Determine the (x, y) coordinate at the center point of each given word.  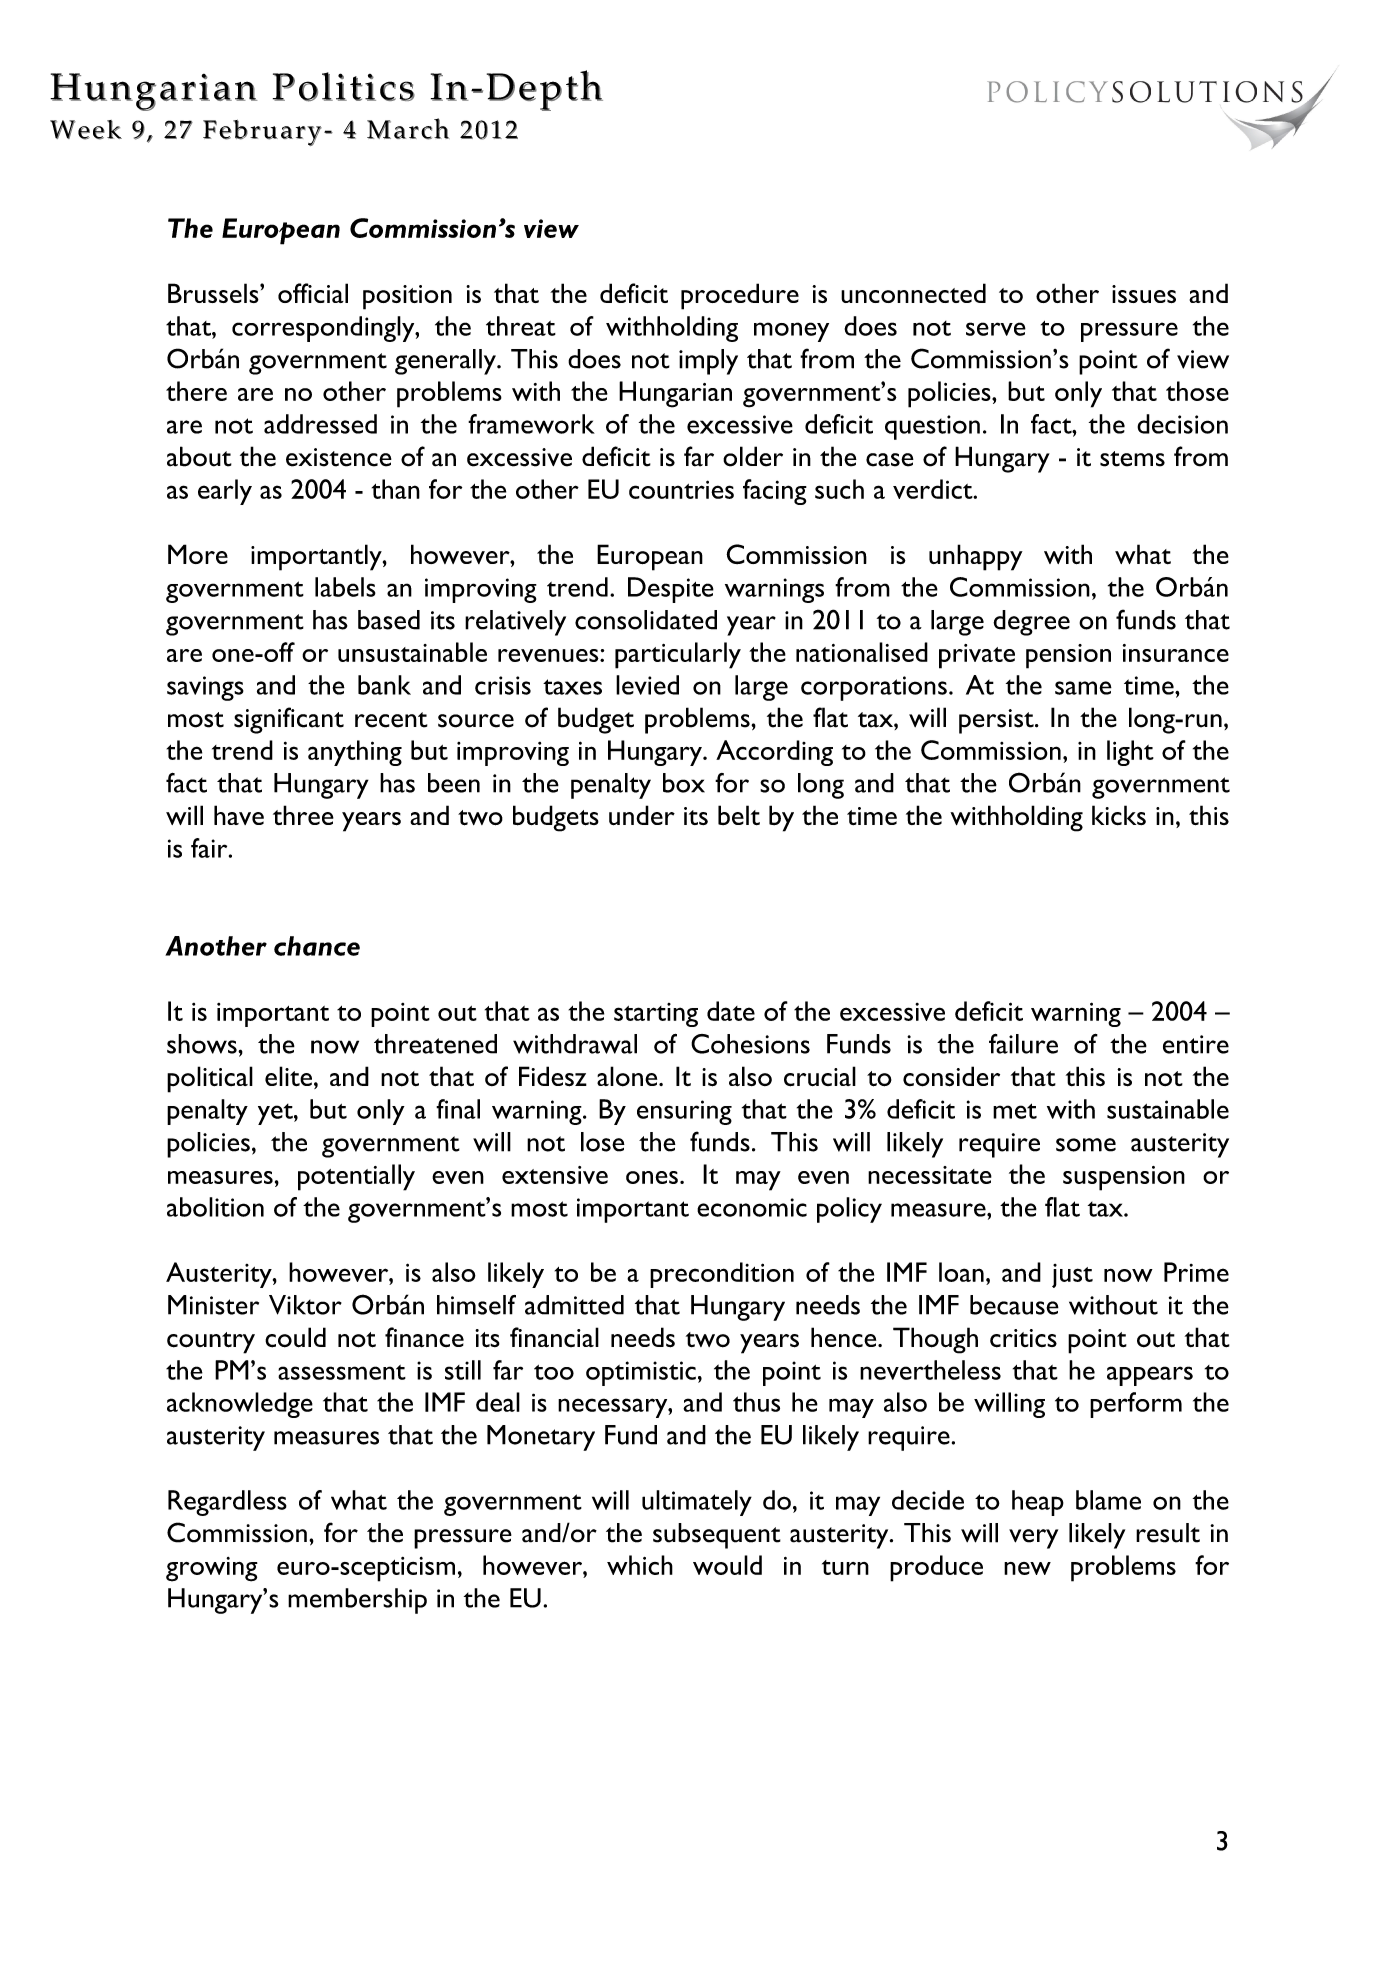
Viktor (305, 1305)
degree (1031, 623)
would (727, 1565)
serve (996, 329)
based (389, 620)
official (313, 293)
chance (317, 946)
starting (656, 1015)
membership (357, 1601)
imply (708, 362)
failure (1023, 1044)
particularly (678, 655)
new (1027, 1568)
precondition (722, 1275)
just (1072, 1276)
